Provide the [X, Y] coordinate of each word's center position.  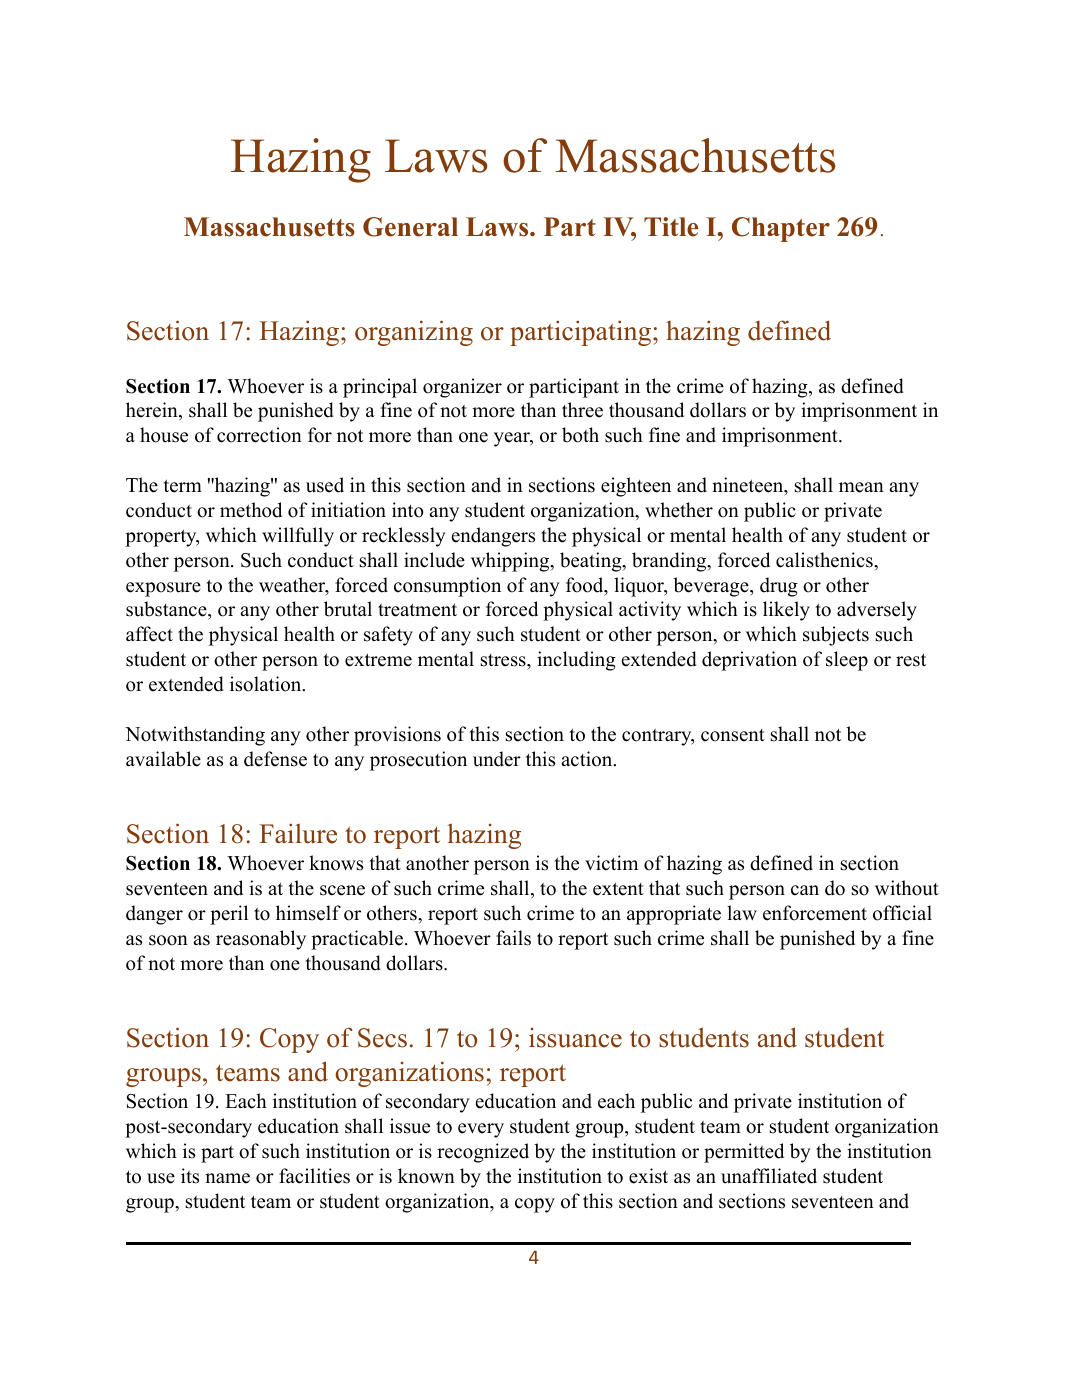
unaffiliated [769, 1176]
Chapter [781, 229]
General [410, 227]
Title [671, 227]
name [227, 1178]
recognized [483, 1153]
